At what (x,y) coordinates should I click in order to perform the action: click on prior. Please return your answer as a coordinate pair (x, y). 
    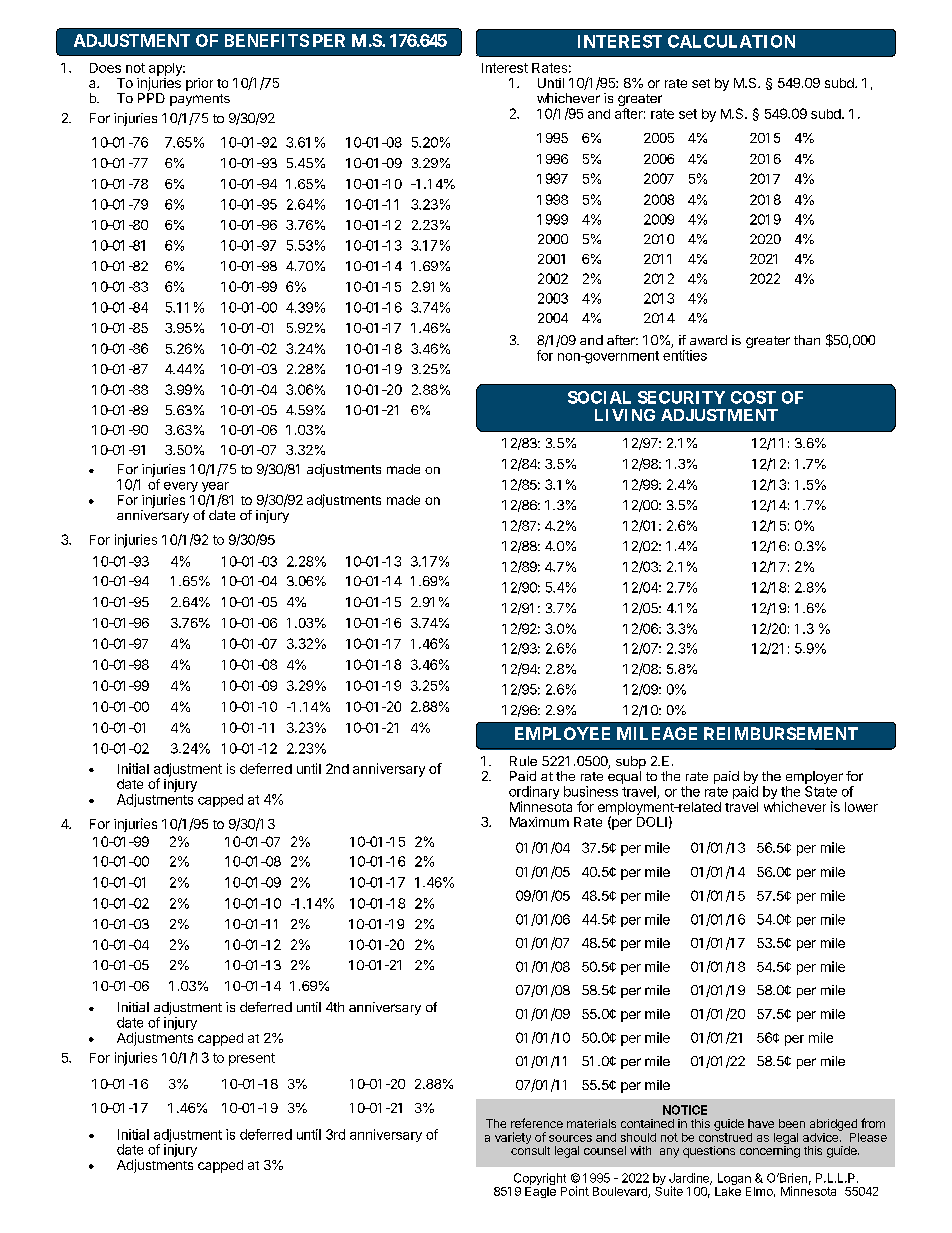
    Looking at the image, I should click on (199, 84).
